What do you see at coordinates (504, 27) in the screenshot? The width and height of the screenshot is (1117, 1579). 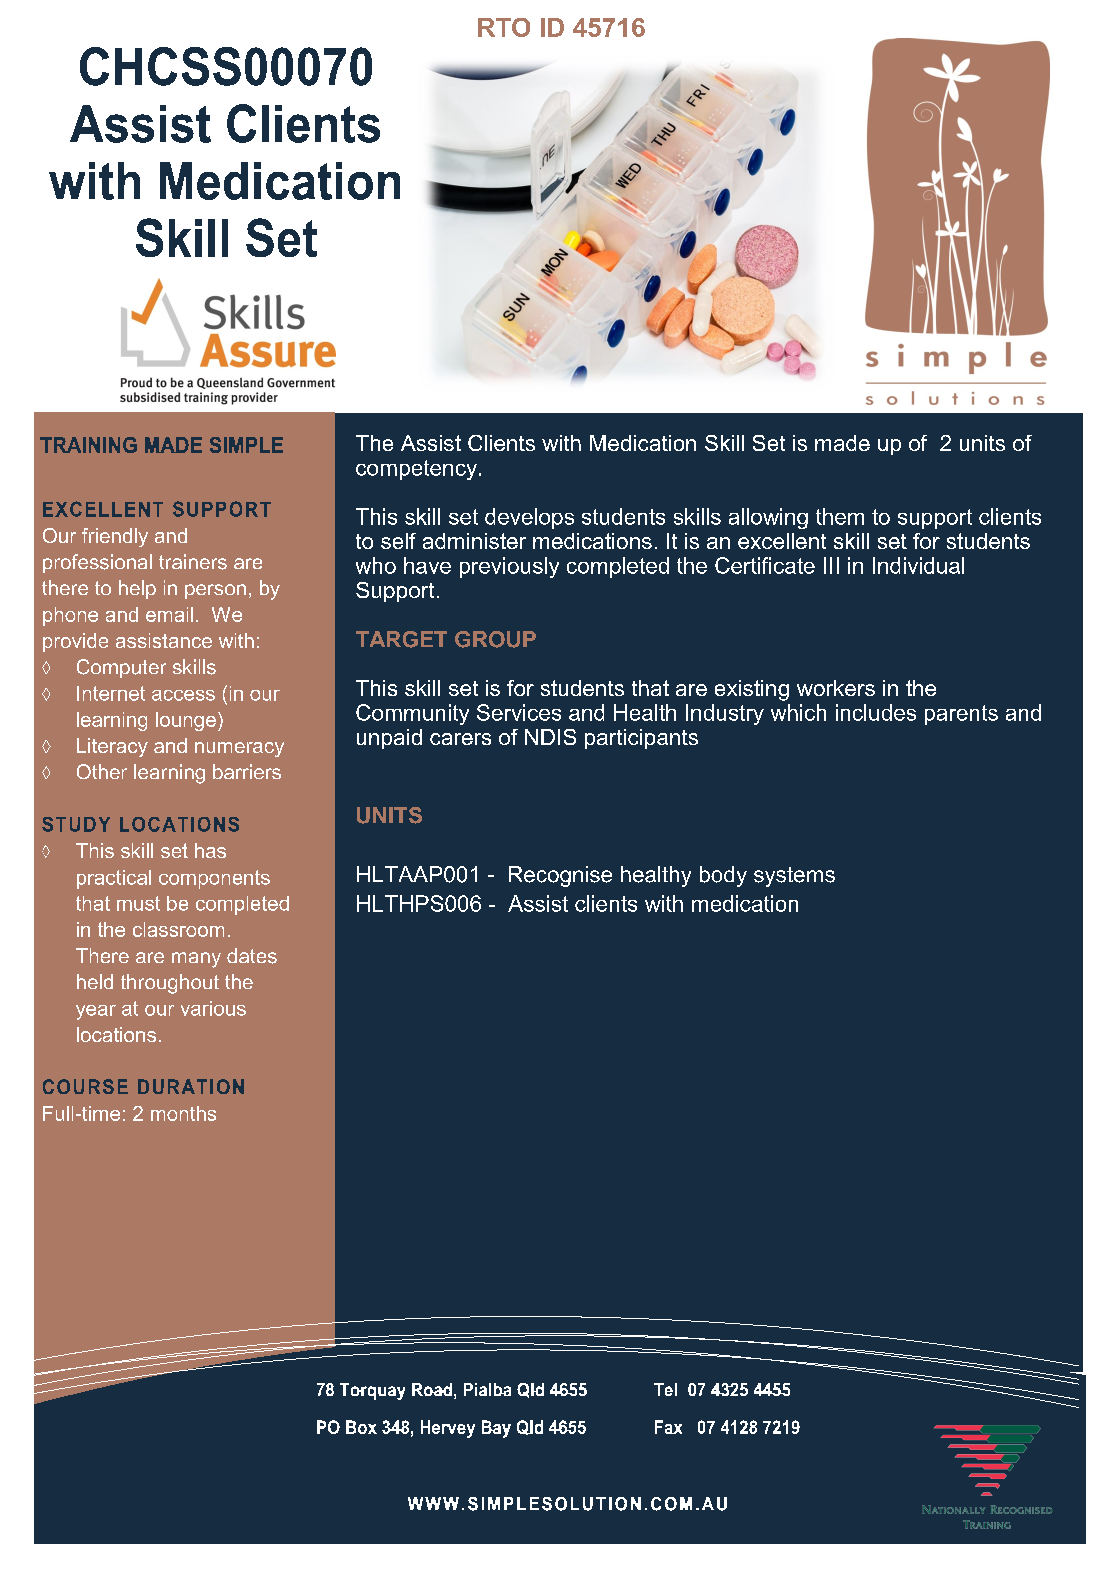 I see `RTO` at bounding box center [504, 27].
